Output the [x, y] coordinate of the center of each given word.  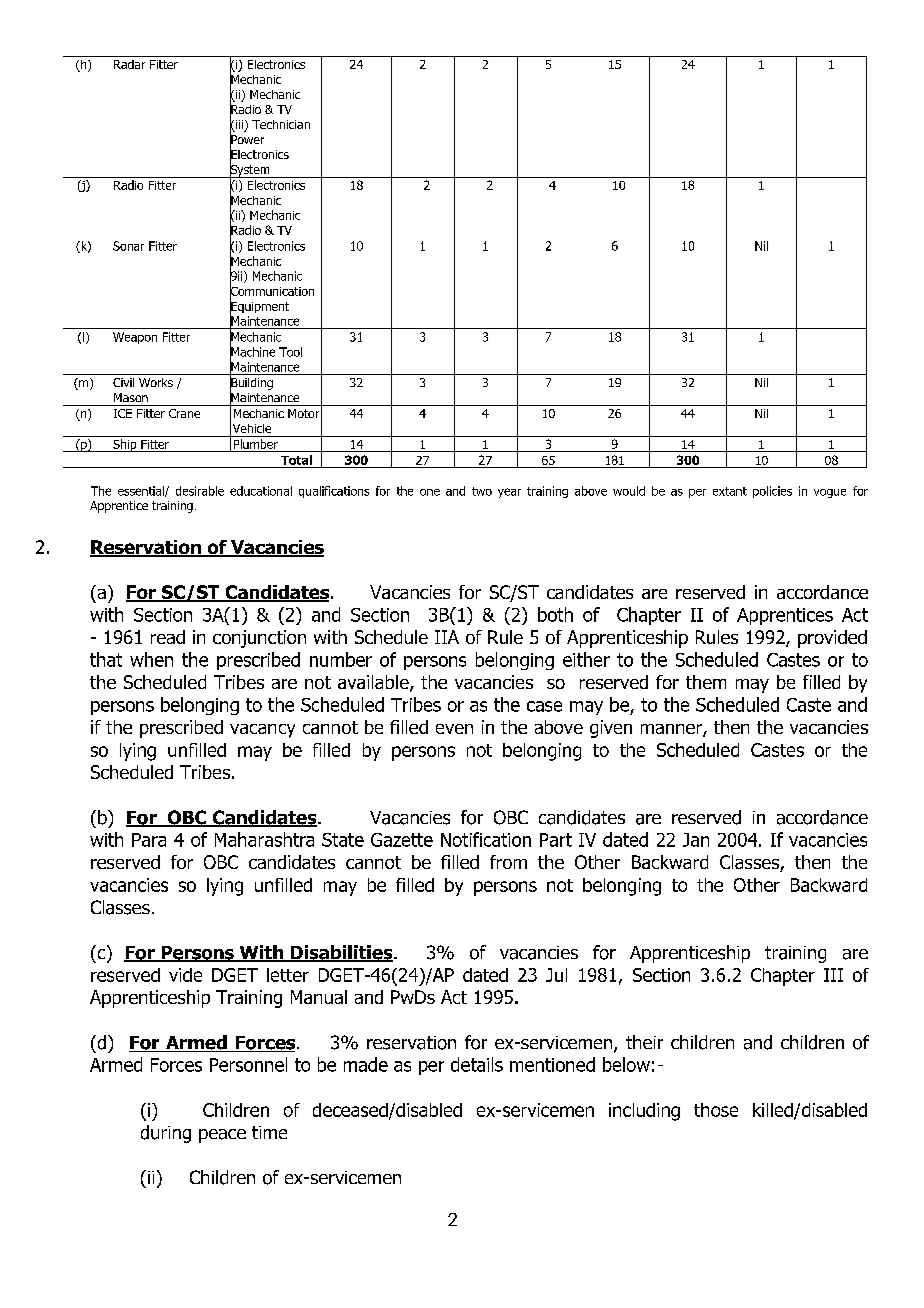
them [706, 682]
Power [247, 140]
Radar [129, 64]
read [168, 637]
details [477, 1064]
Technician [281, 124]
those [716, 1110]
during [166, 1134]
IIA [447, 637]
